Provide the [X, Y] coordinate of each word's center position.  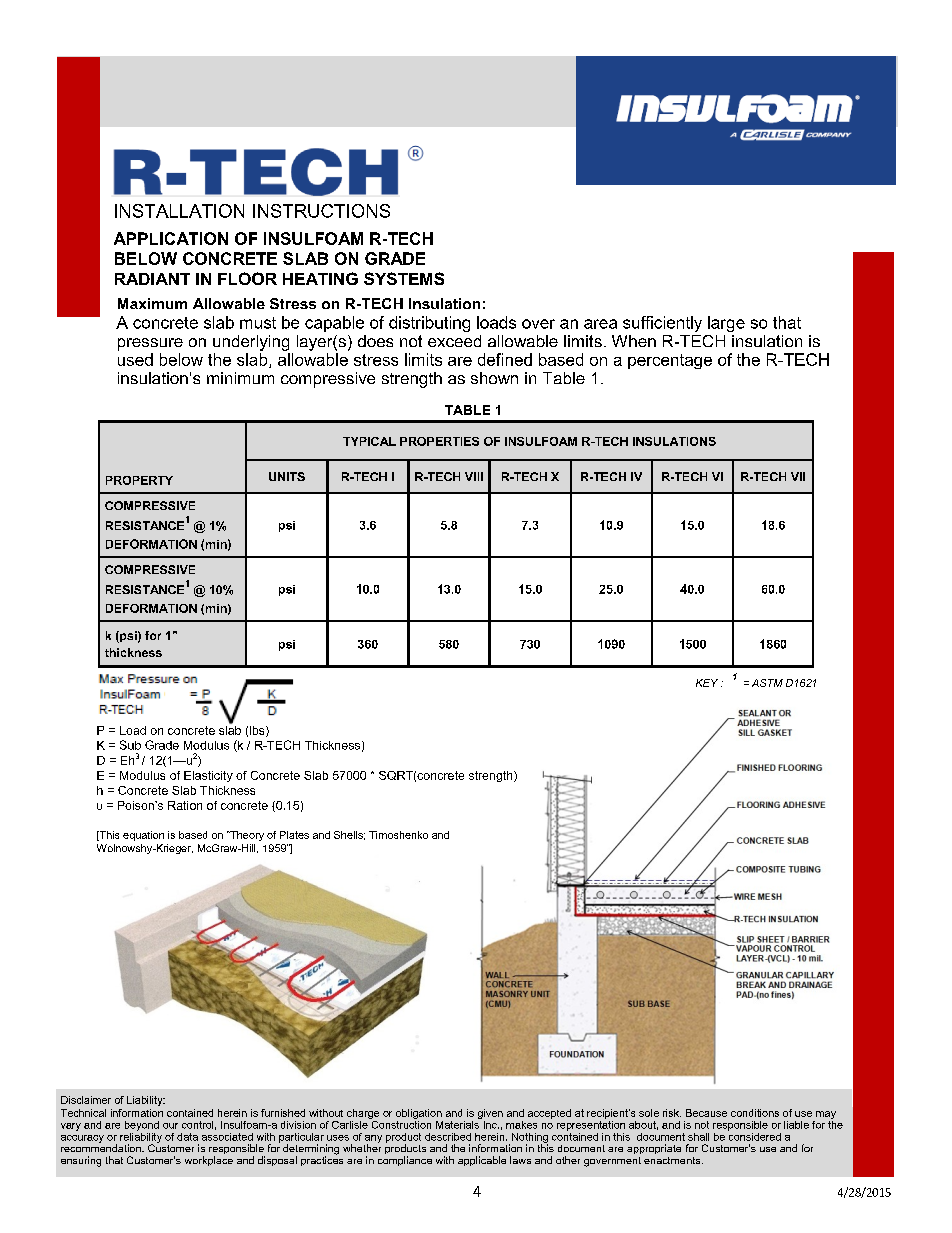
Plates [294, 835]
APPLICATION [171, 238]
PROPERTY [139, 480]
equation [143, 836]
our [170, 1126]
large [726, 324]
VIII [474, 476]
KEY [707, 683]
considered [754, 1135]
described [448, 1137]
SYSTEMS [404, 278]
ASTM [767, 683]
